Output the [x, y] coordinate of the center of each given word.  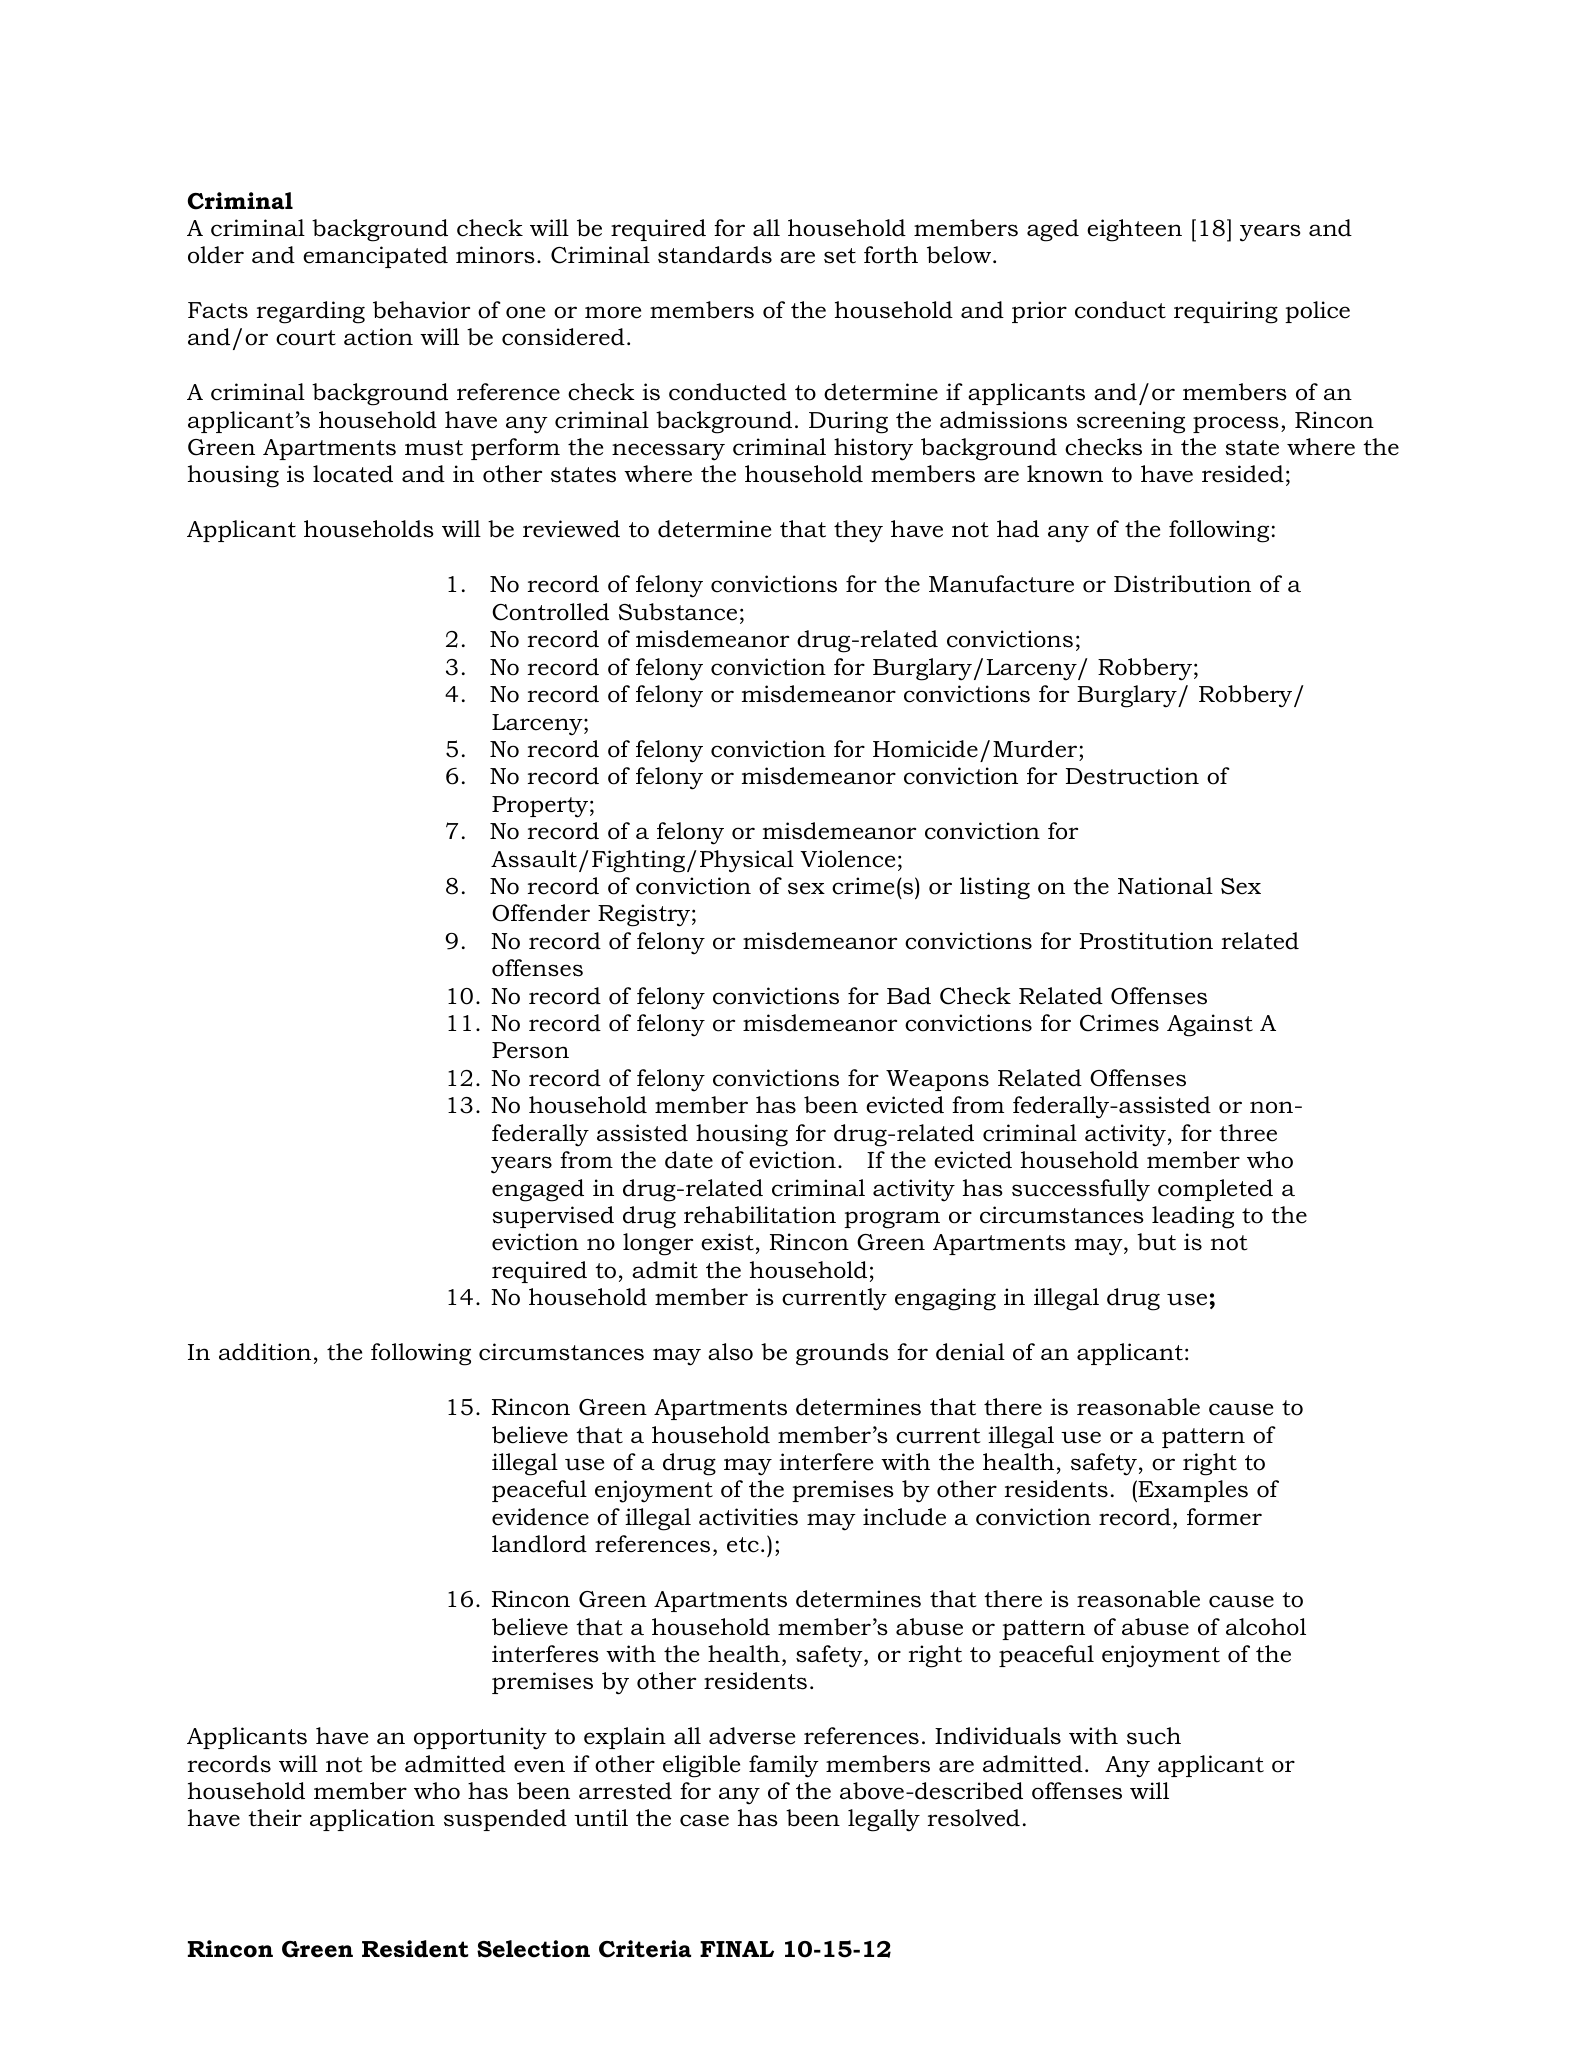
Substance [678, 612]
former [1224, 1517]
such [1154, 1736]
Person [530, 1050]
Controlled [550, 612]
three [1248, 1133]
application [372, 1820]
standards [715, 255]
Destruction [1132, 776]
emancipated [375, 257]
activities [748, 1517]
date [689, 1160]
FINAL [737, 1949]
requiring [1226, 312]
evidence [540, 1517]
